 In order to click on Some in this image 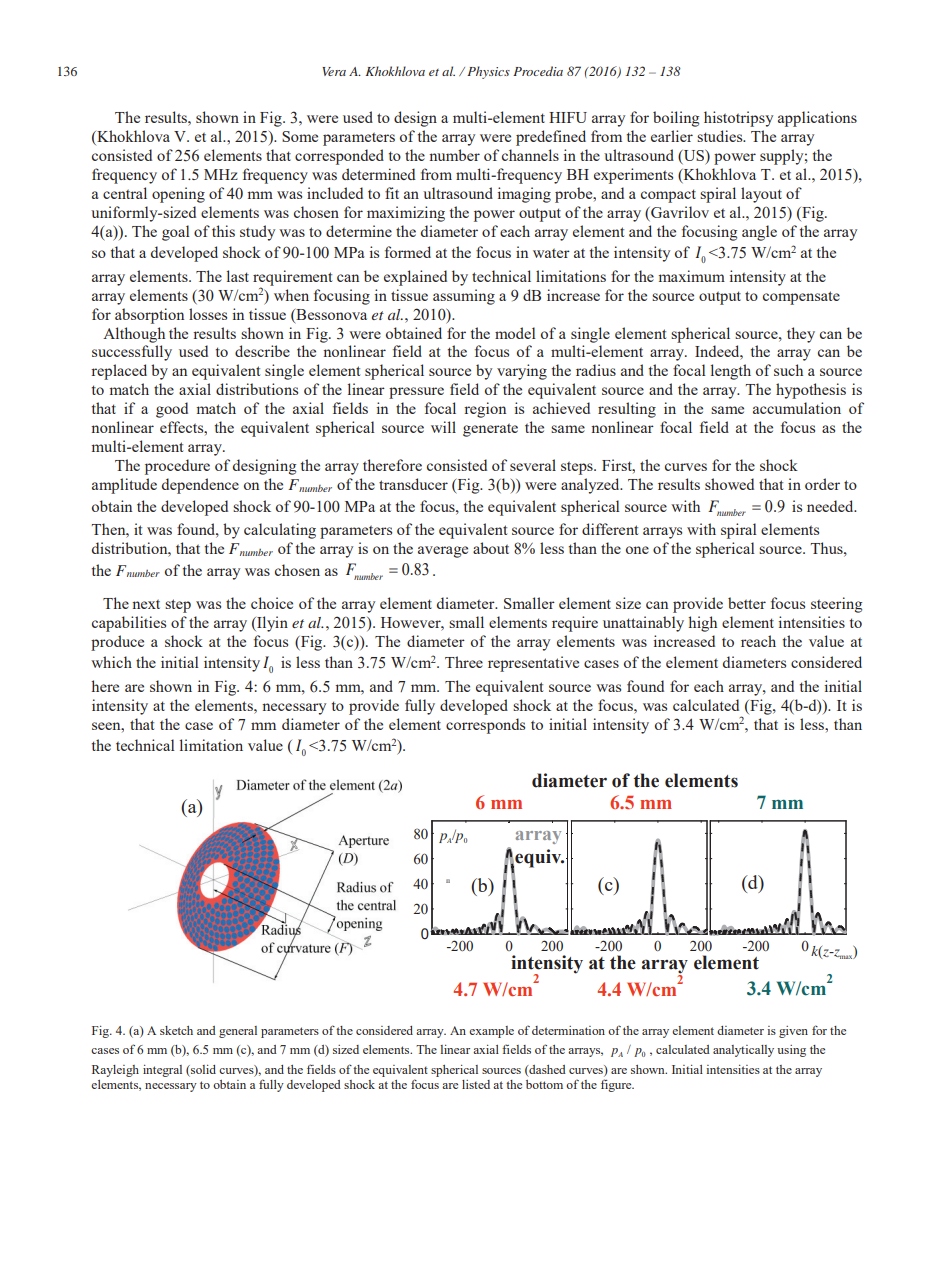, I will do `click(300, 136)`.
